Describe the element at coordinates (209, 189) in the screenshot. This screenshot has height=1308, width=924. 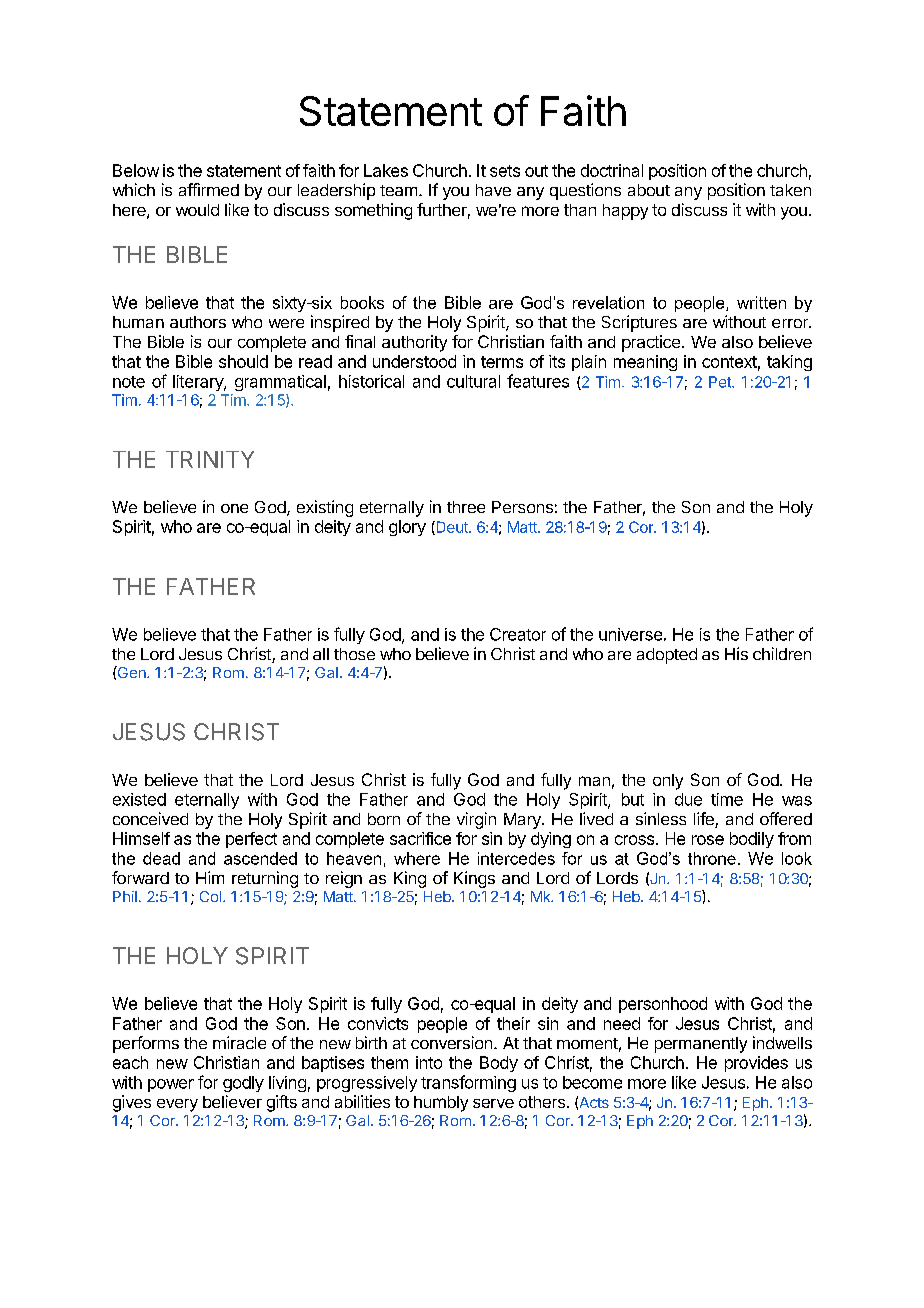
I see `affirmed` at that location.
